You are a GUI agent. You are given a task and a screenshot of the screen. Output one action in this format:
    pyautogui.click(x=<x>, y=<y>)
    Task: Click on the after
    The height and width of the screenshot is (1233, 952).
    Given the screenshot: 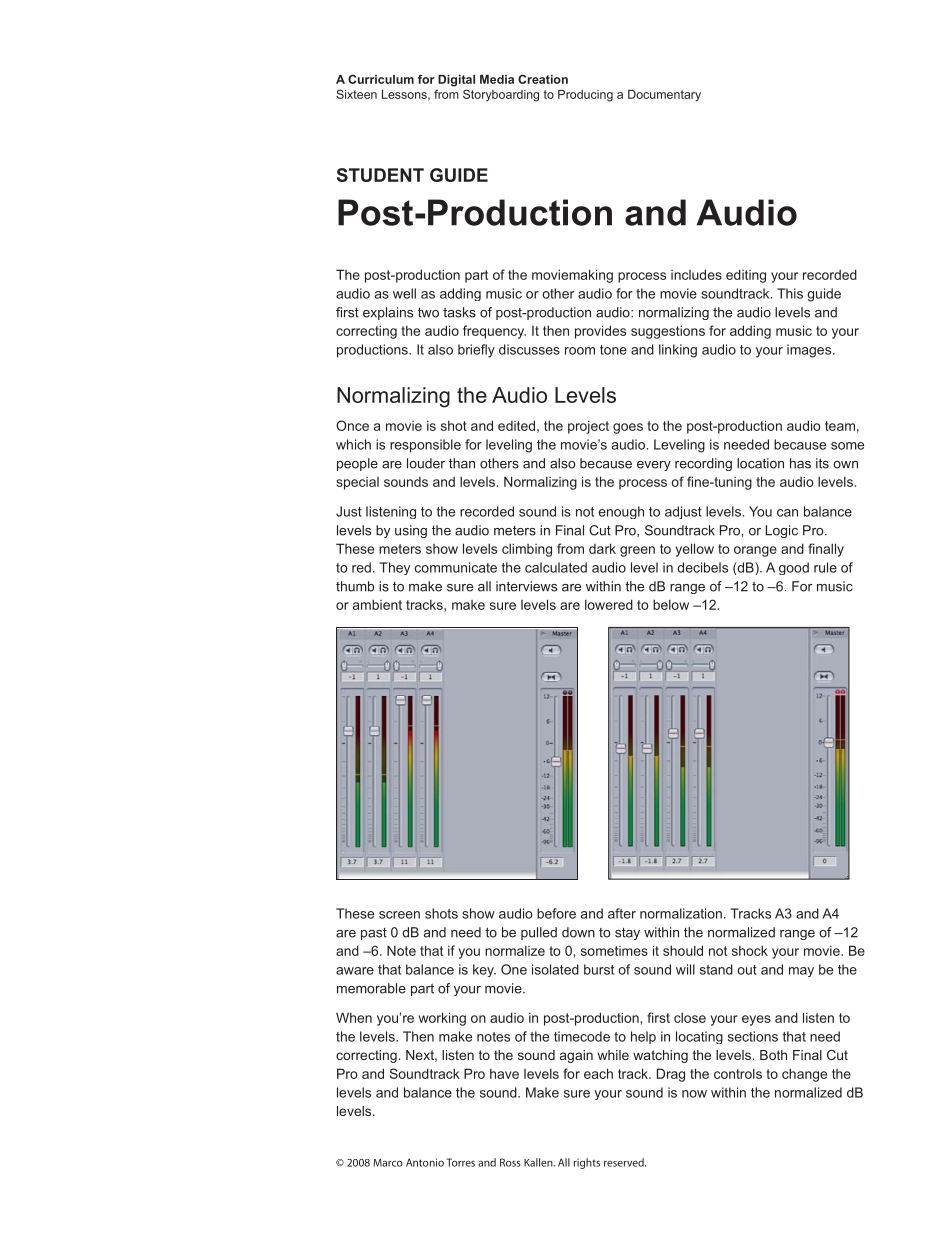 What is the action you would take?
    pyautogui.click(x=622, y=913)
